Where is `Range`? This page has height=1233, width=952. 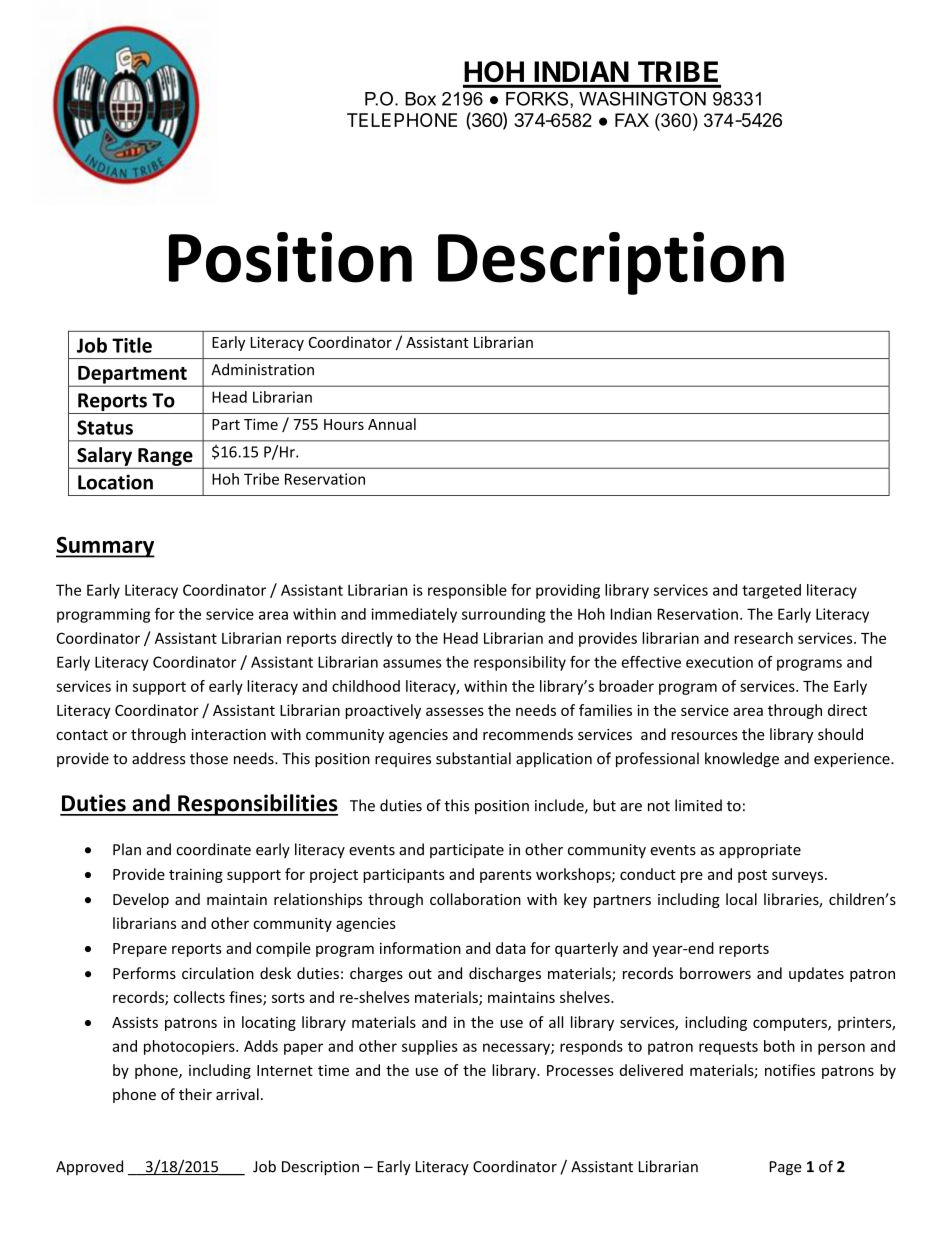 Range is located at coordinates (165, 458).
